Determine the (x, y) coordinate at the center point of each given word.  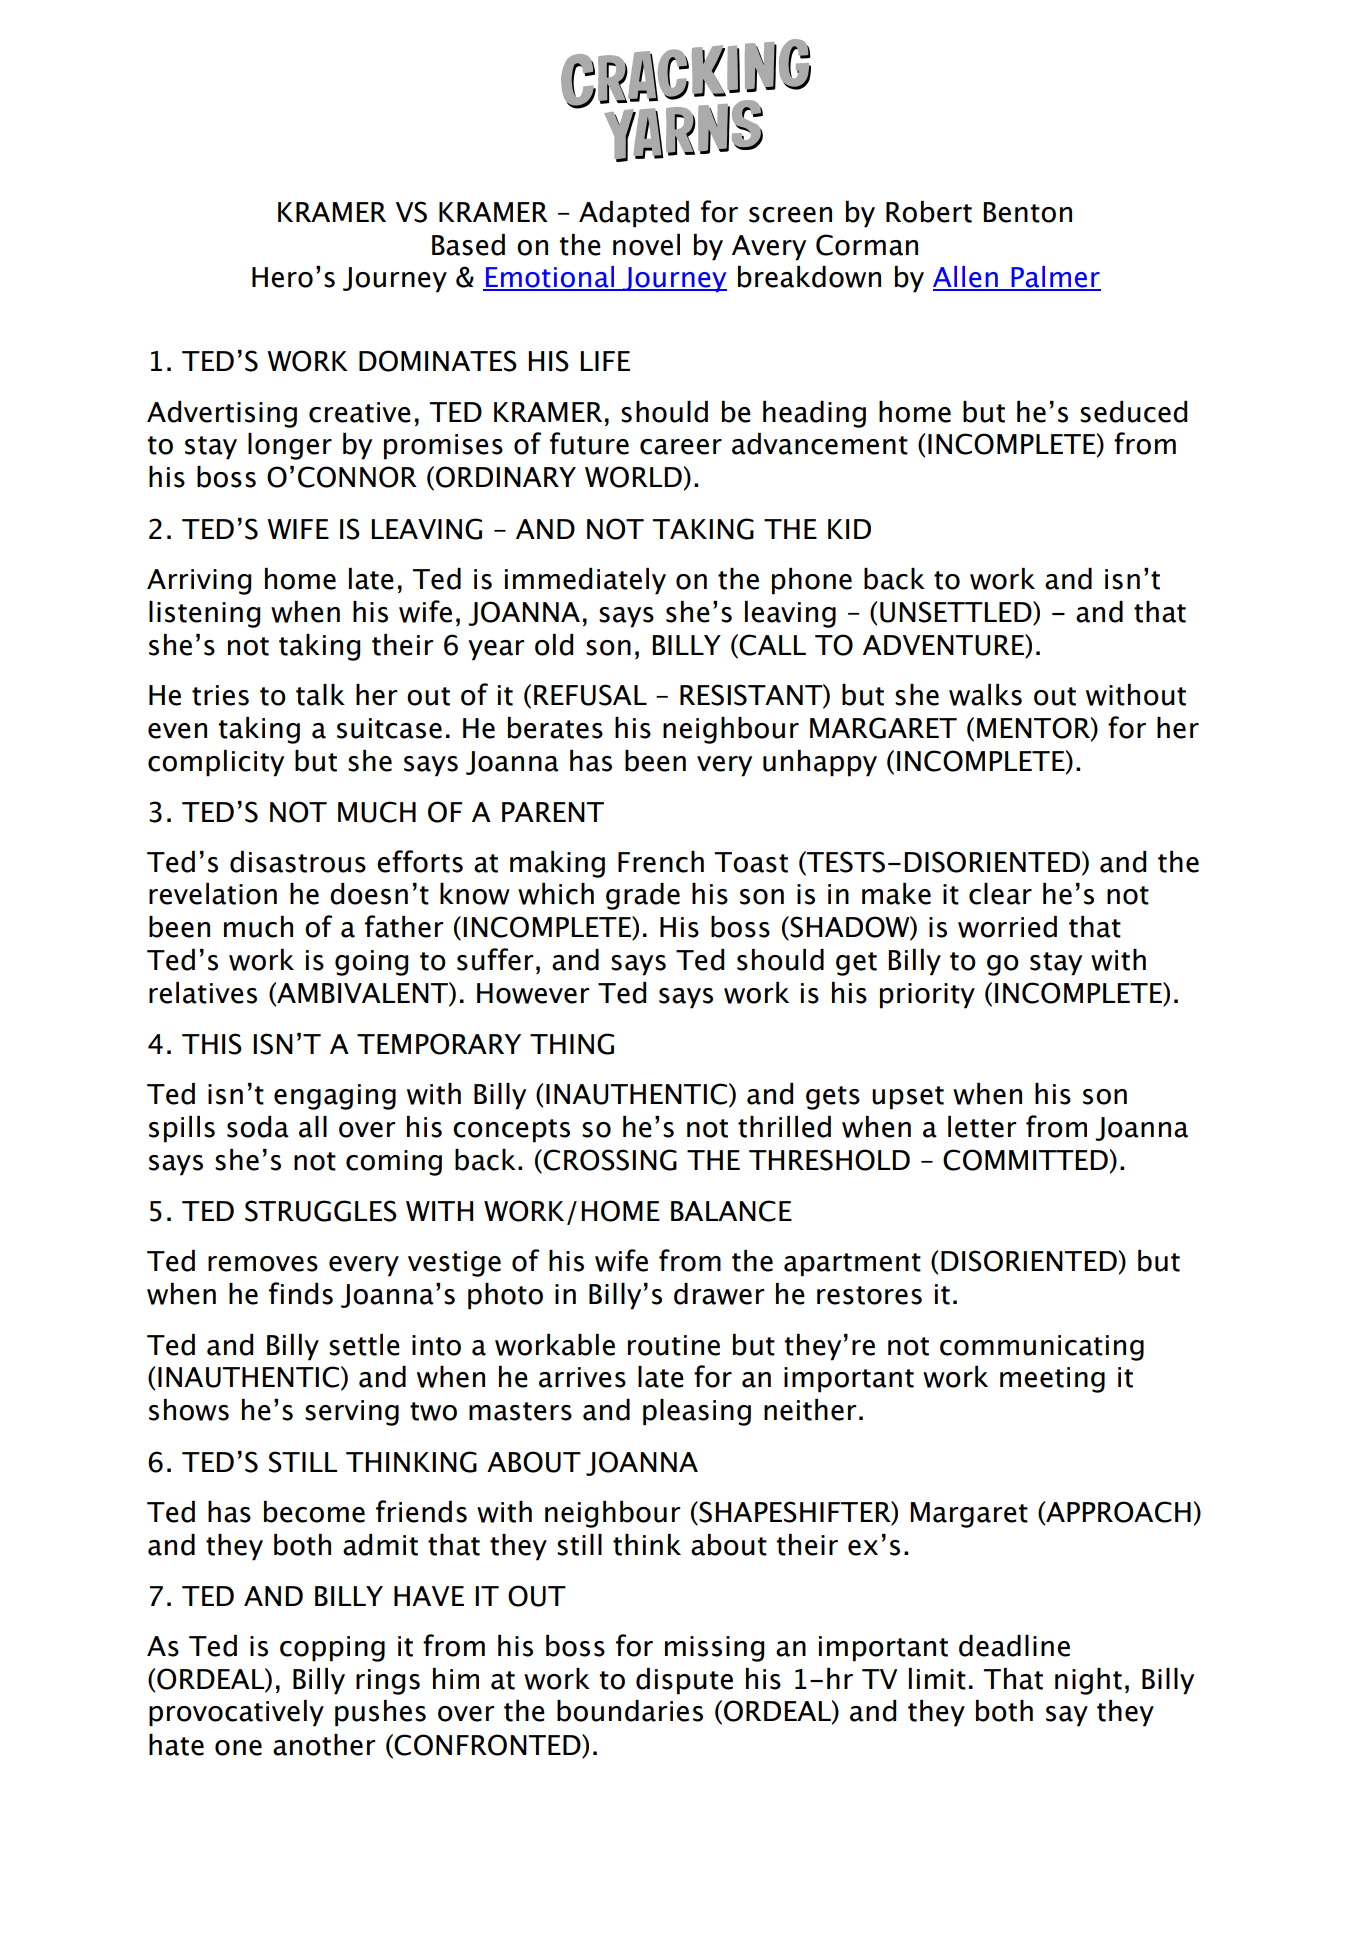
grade (643, 896)
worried (1007, 927)
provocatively (236, 1713)
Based (468, 245)
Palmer (1055, 278)
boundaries (630, 1711)
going (371, 963)
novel (646, 245)
